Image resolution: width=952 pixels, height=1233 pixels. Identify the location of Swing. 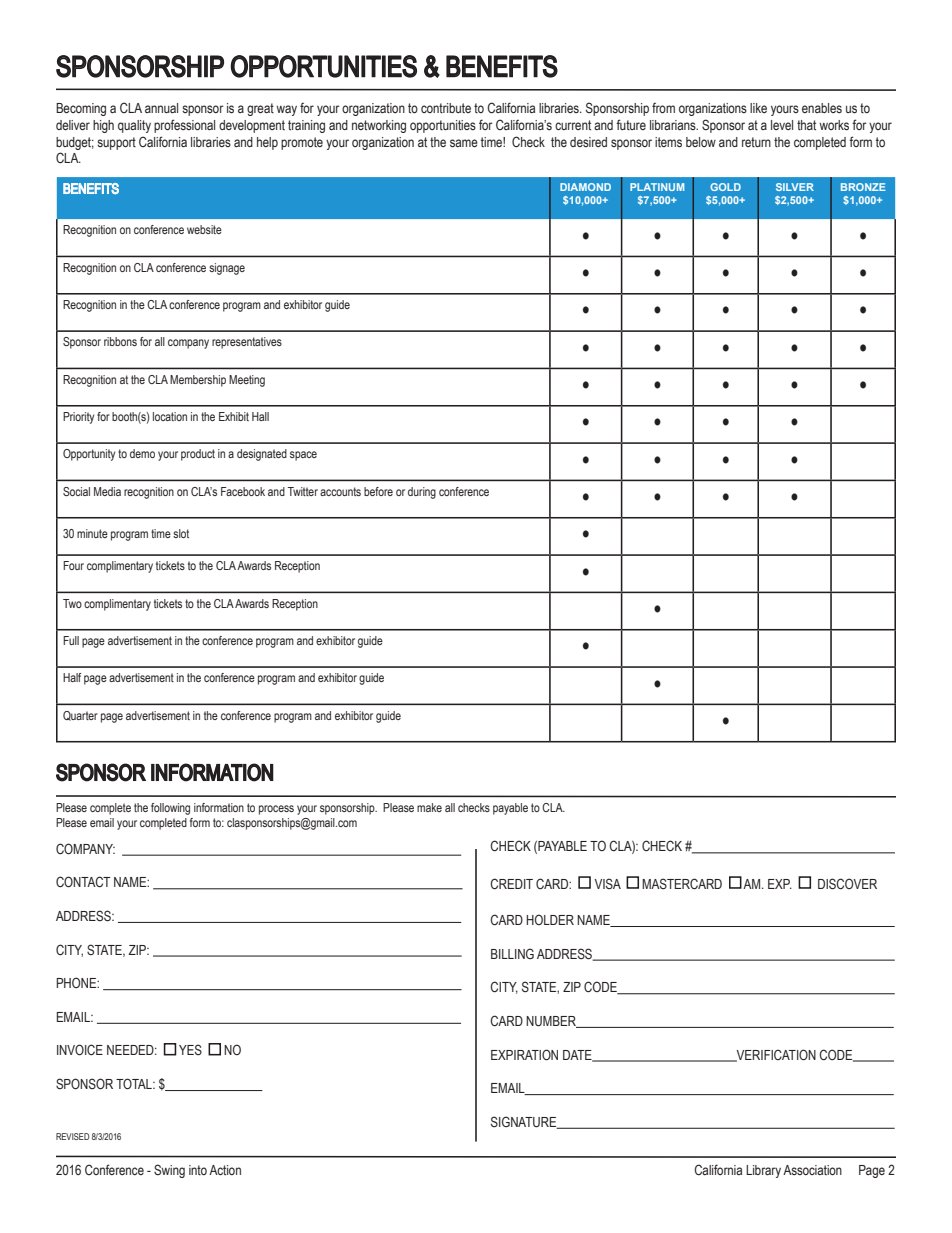
(169, 1171).
